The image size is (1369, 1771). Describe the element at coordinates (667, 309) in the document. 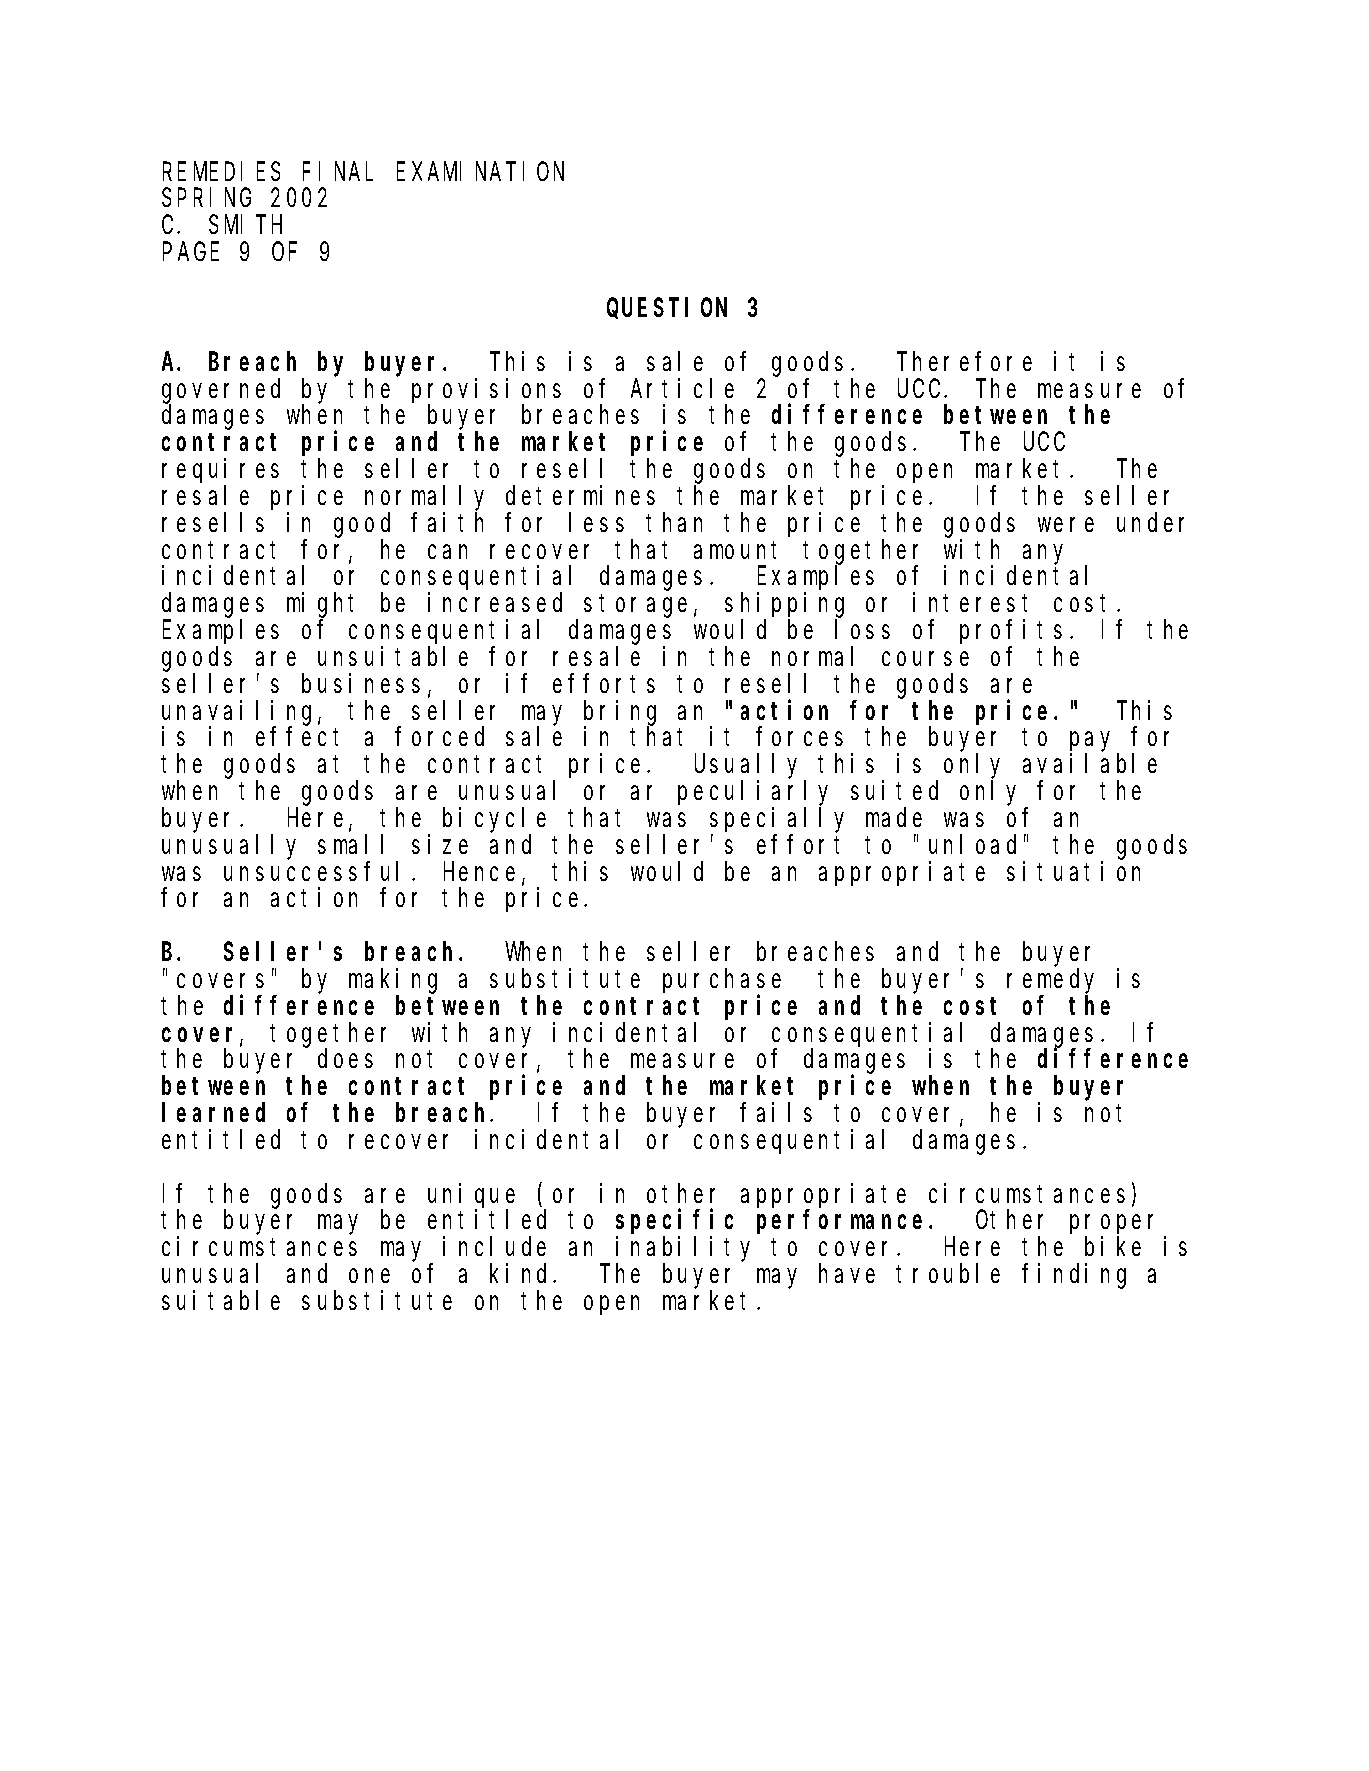

I see `QUESTION` at that location.
